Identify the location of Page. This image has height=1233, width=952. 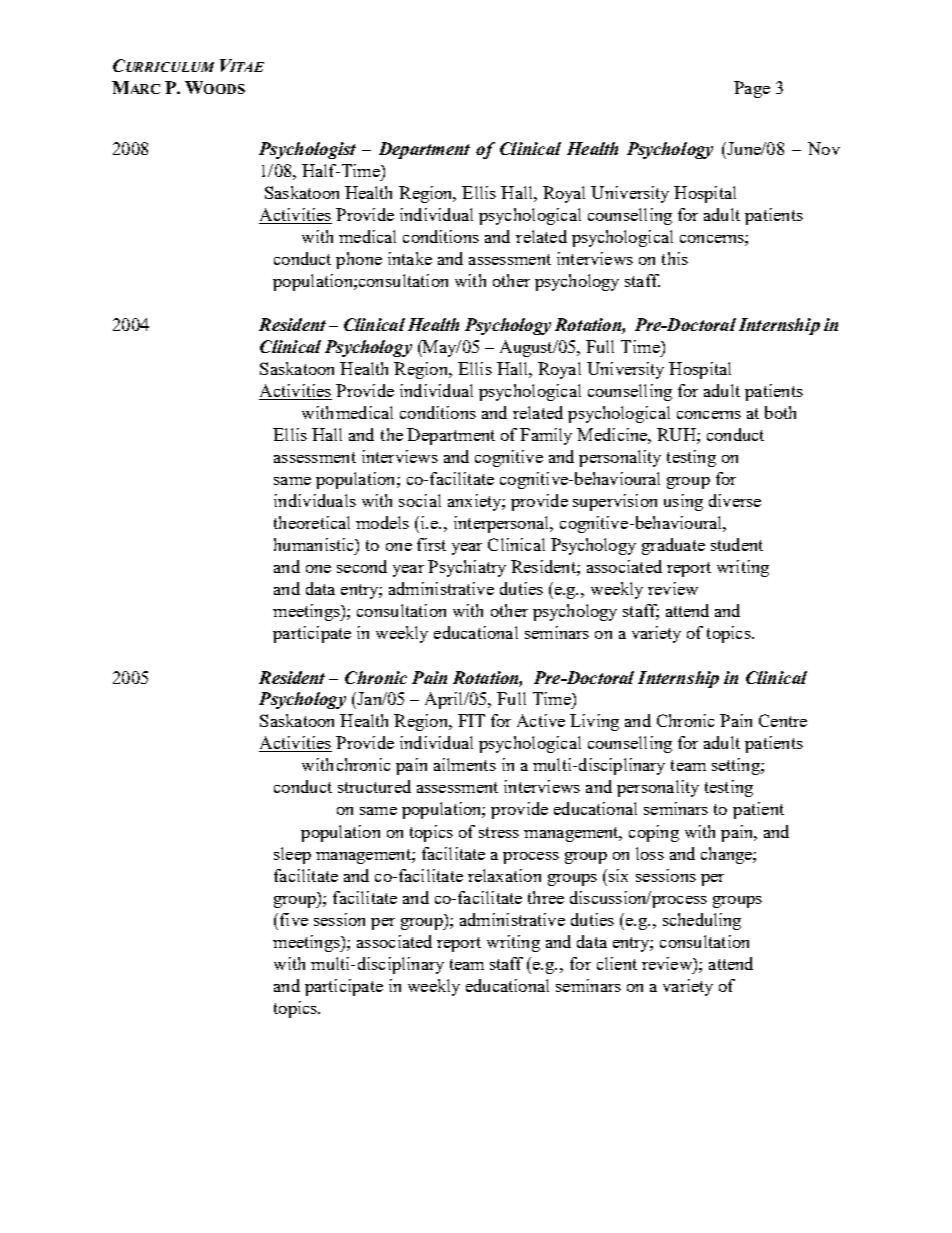
(752, 89).
